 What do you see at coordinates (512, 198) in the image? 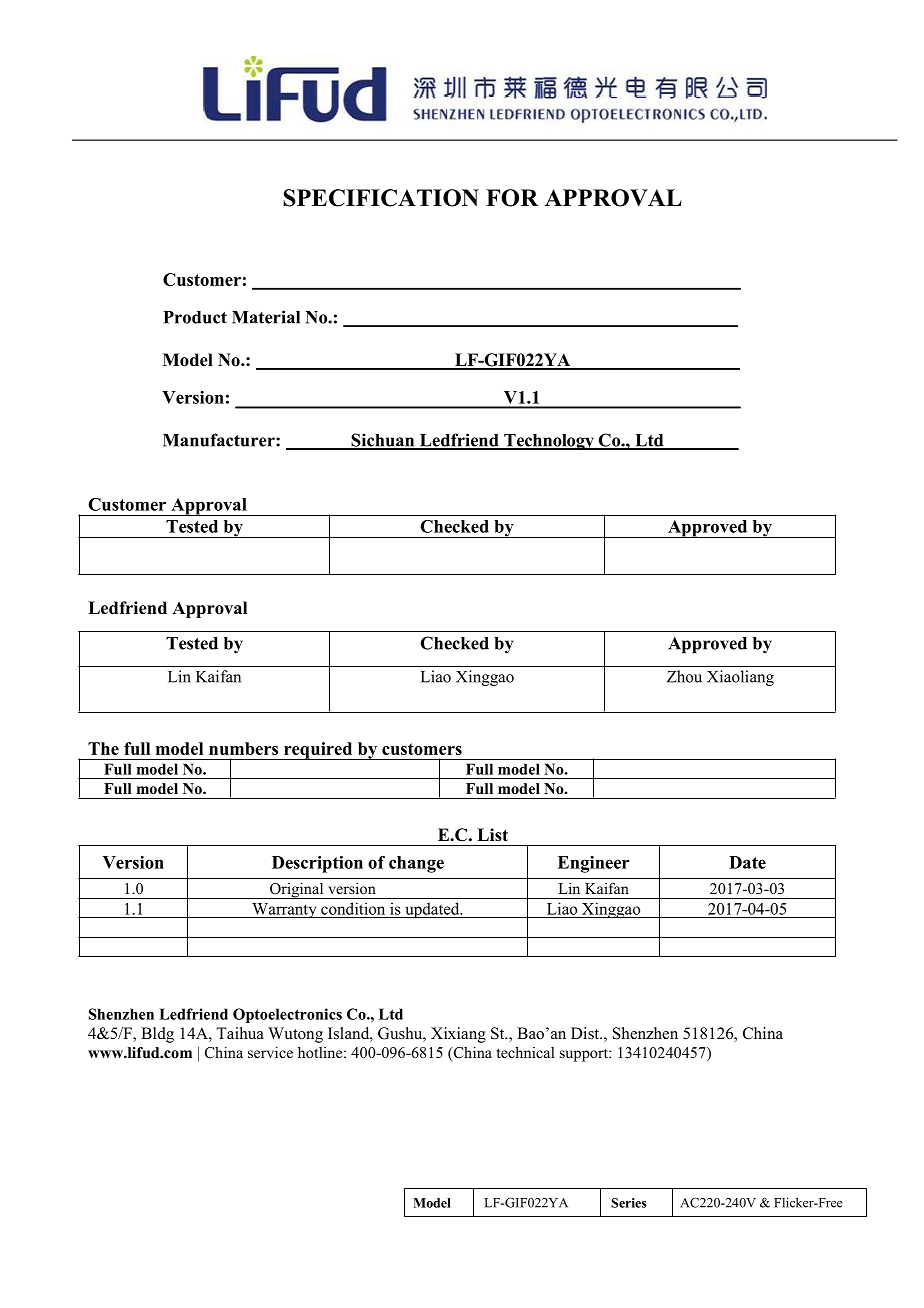
I see `FOR` at bounding box center [512, 198].
